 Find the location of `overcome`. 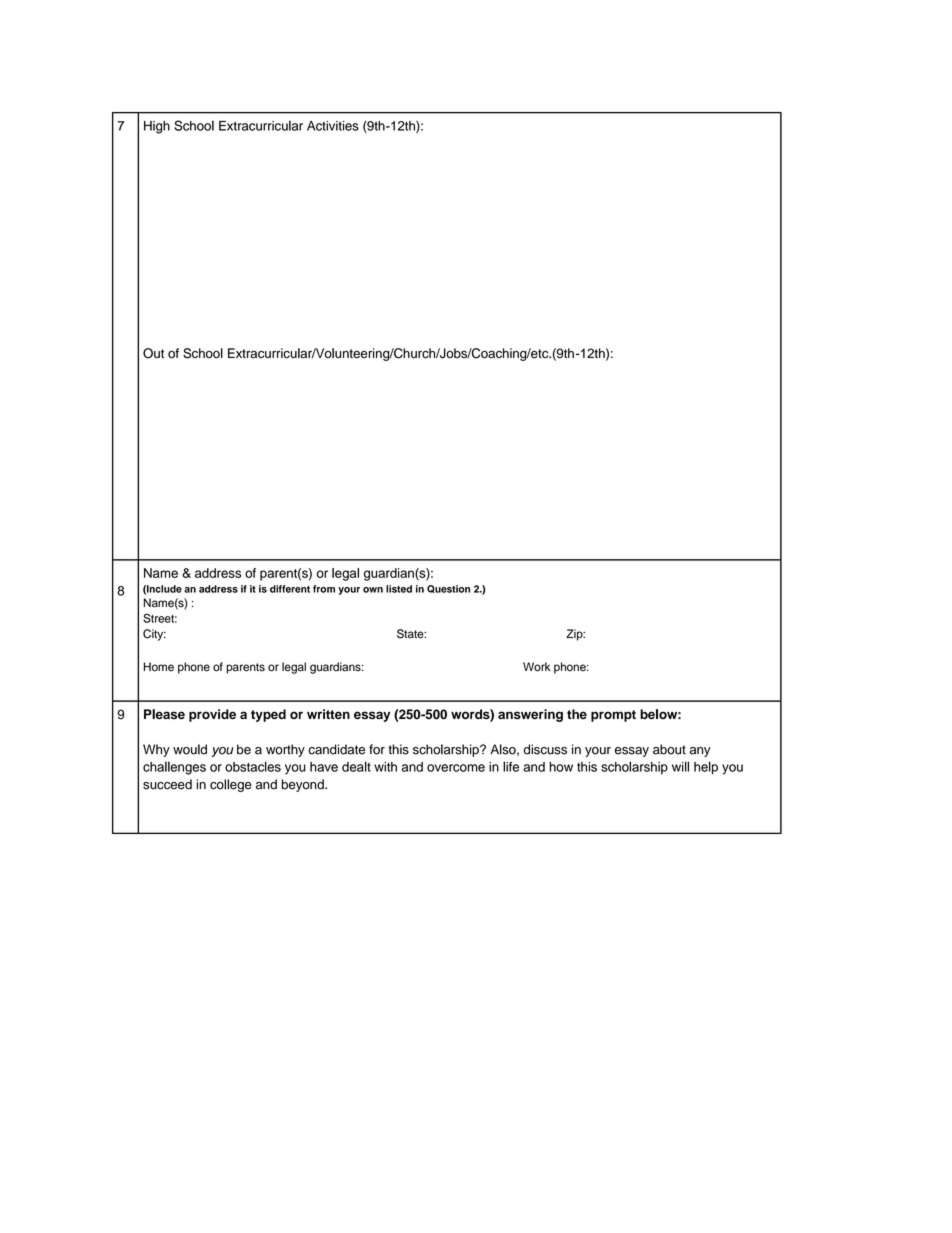

overcome is located at coordinates (456, 768).
